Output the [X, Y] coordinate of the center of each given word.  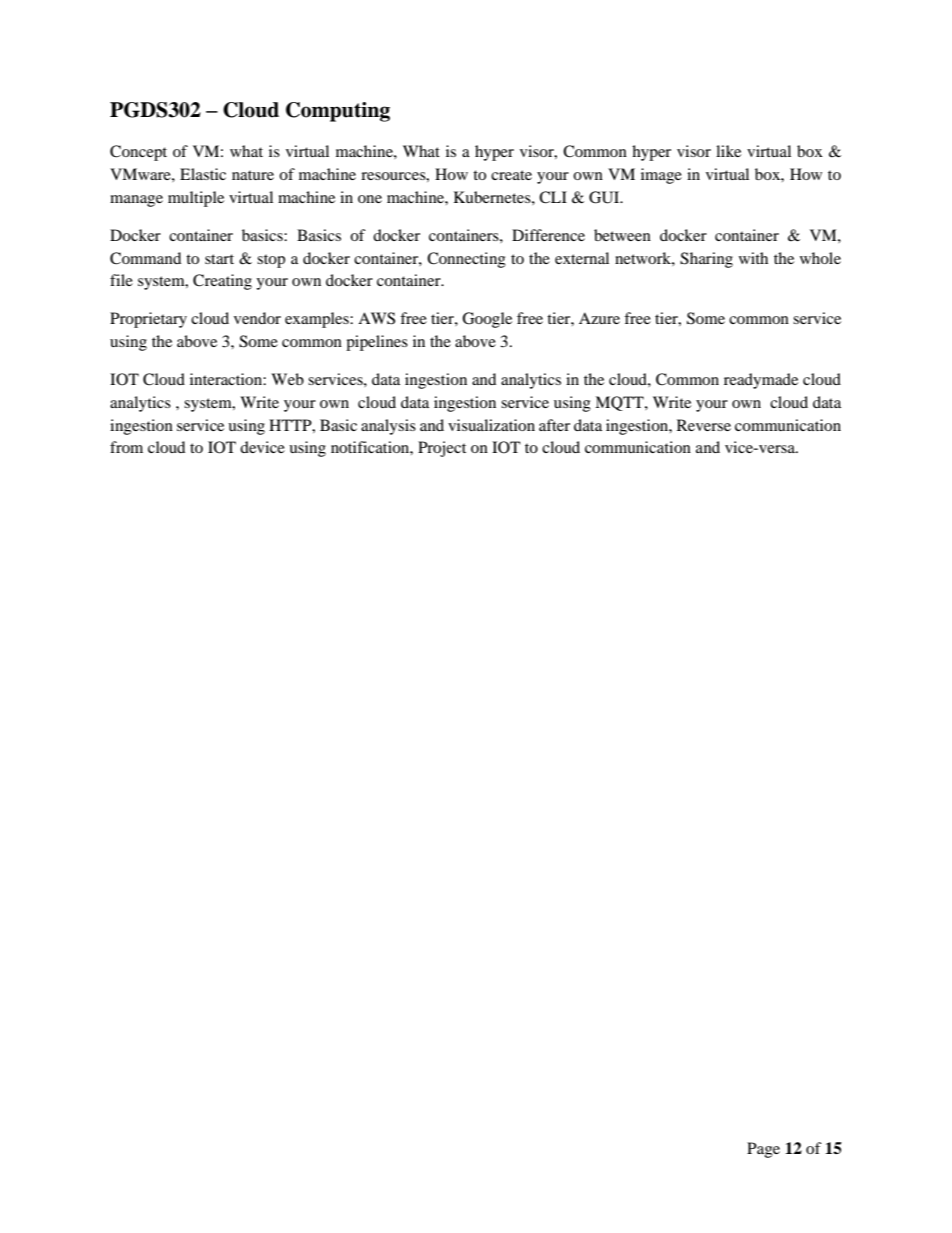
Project [442, 449]
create [511, 175]
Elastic [203, 174]
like [728, 151]
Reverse [704, 425]
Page [763, 1150]
